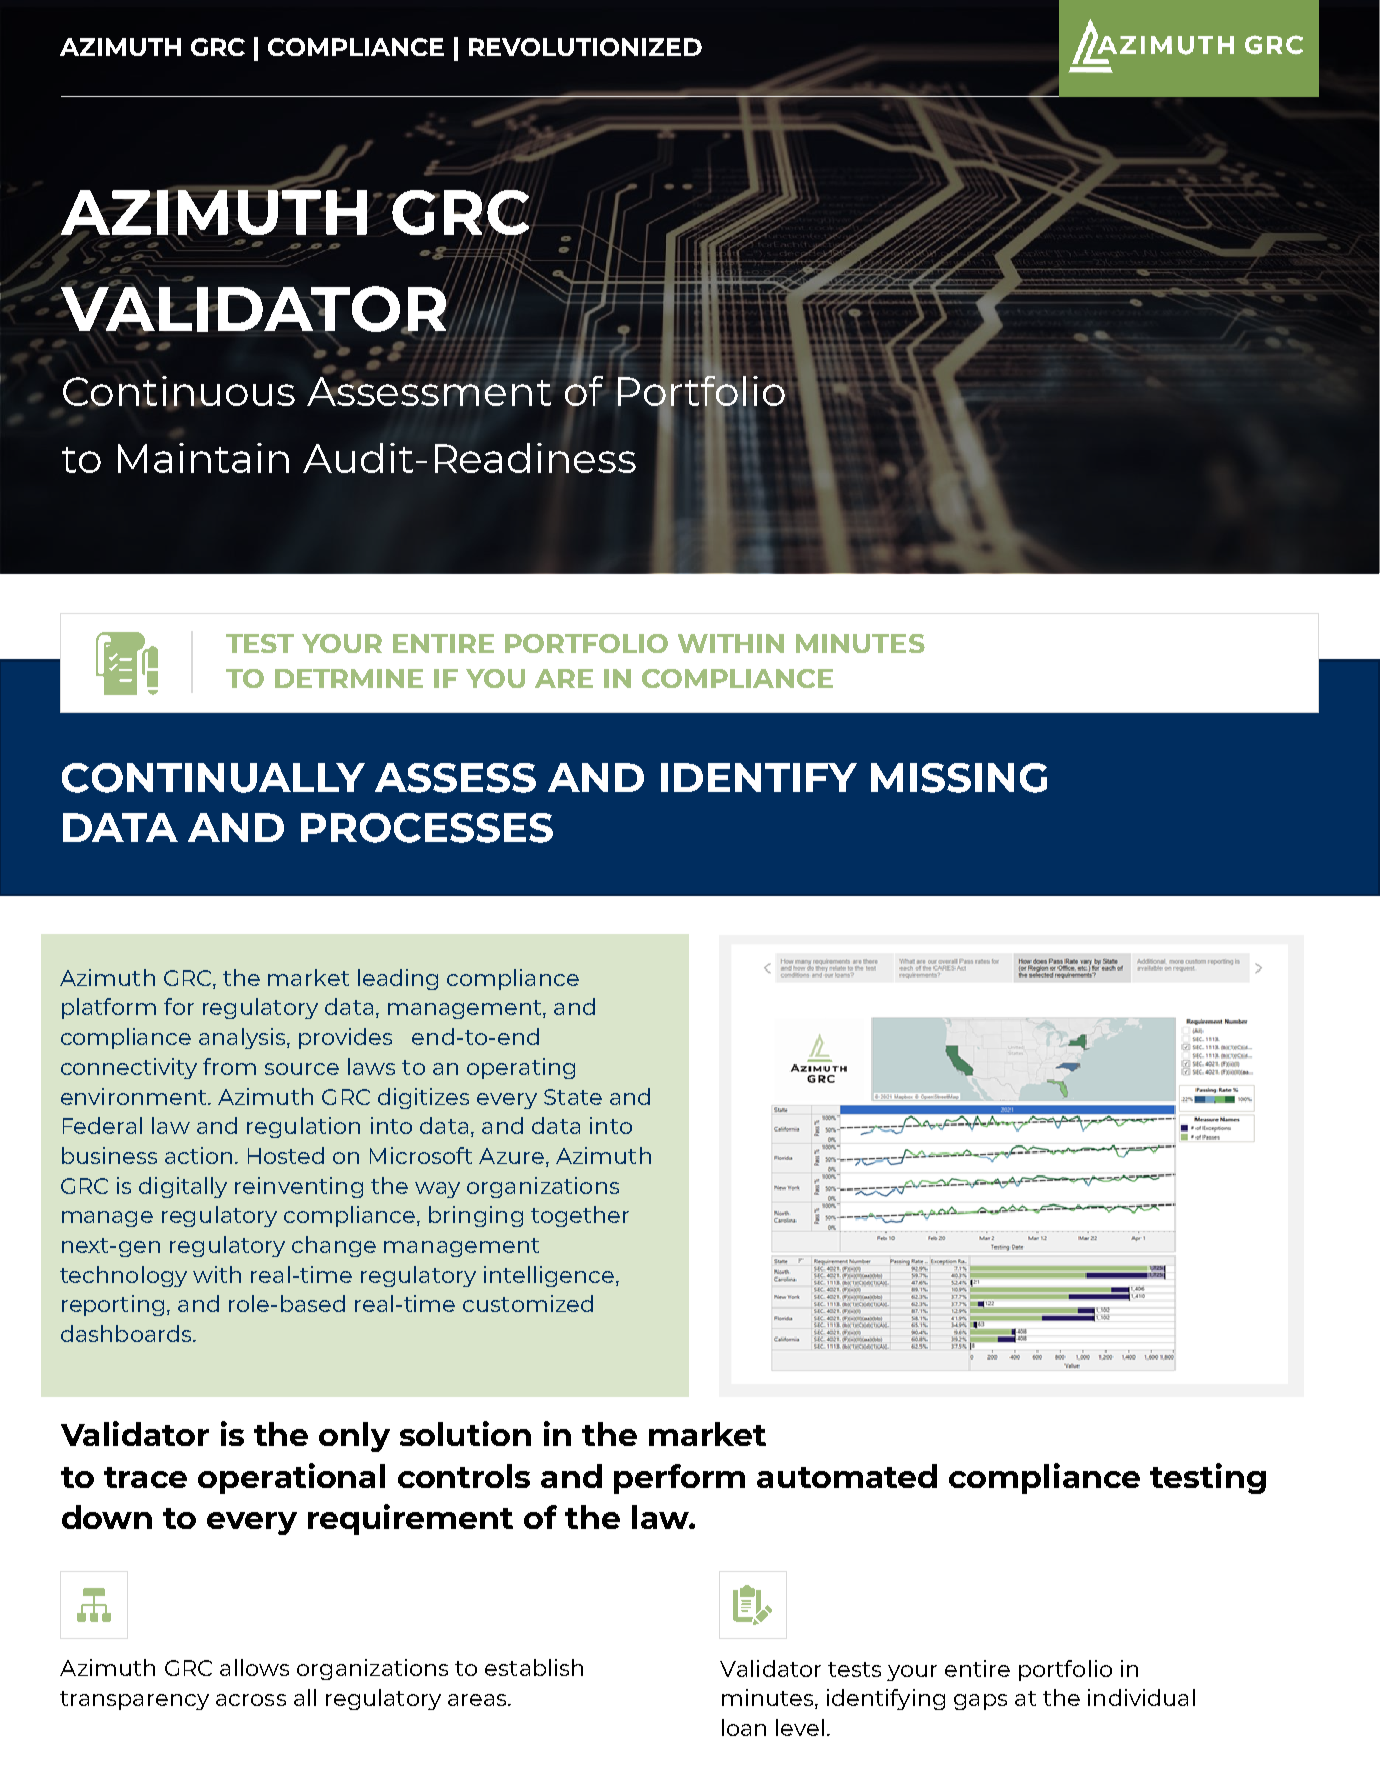 This screenshot has width=1381, height=1787. I want to click on PROCESSES, so click(427, 828).
